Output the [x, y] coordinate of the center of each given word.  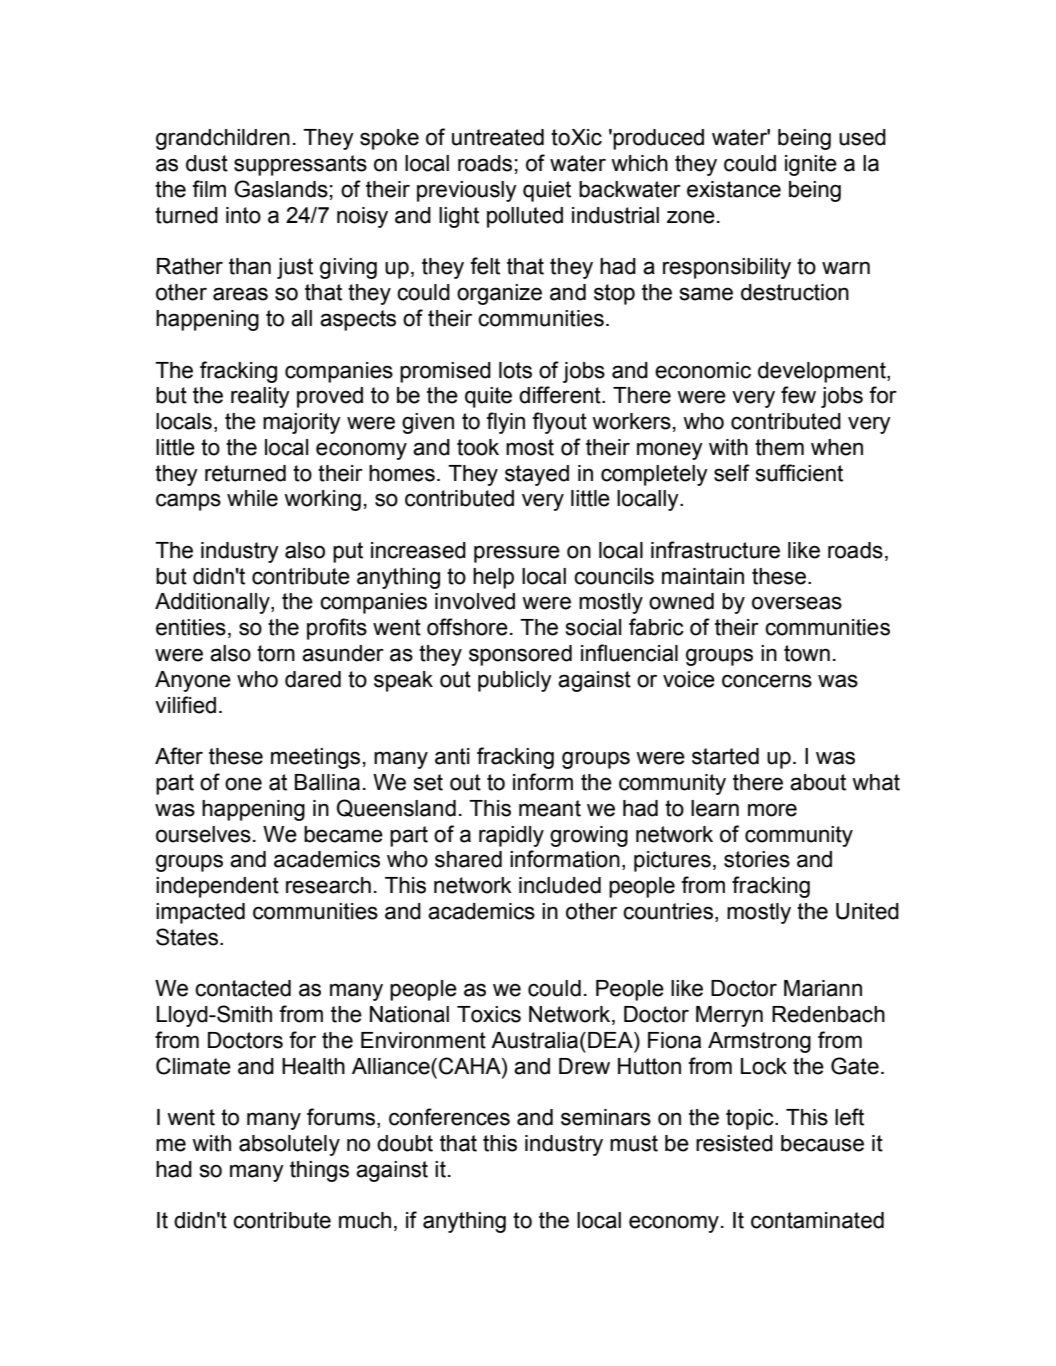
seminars [606, 1117]
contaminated [817, 1220]
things [319, 1171]
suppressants [300, 165]
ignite [811, 165]
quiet [547, 191]
